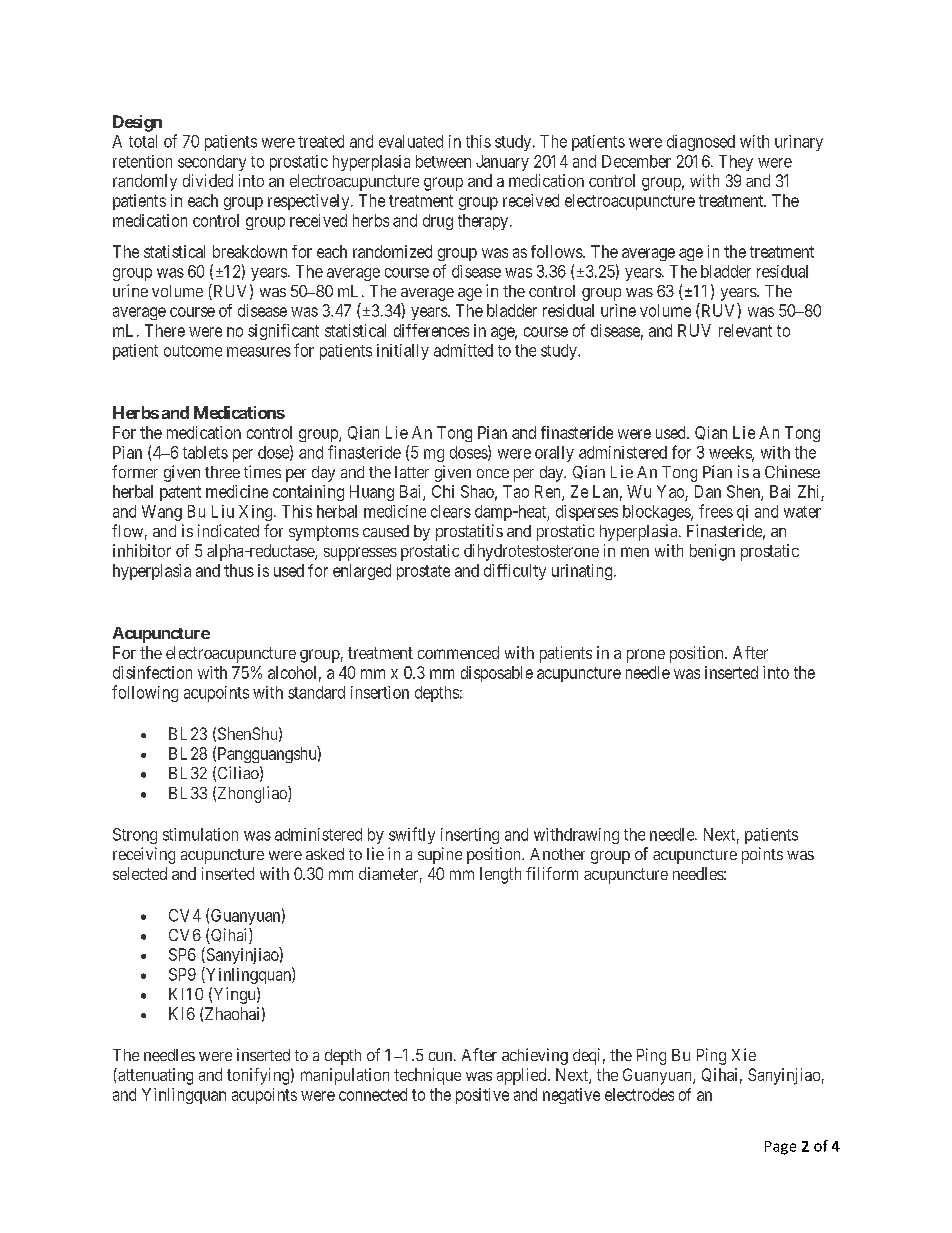  What do you see at coordinates (443, 161) in the screenshot?
I see `between` at bounding box center [443, 161].
